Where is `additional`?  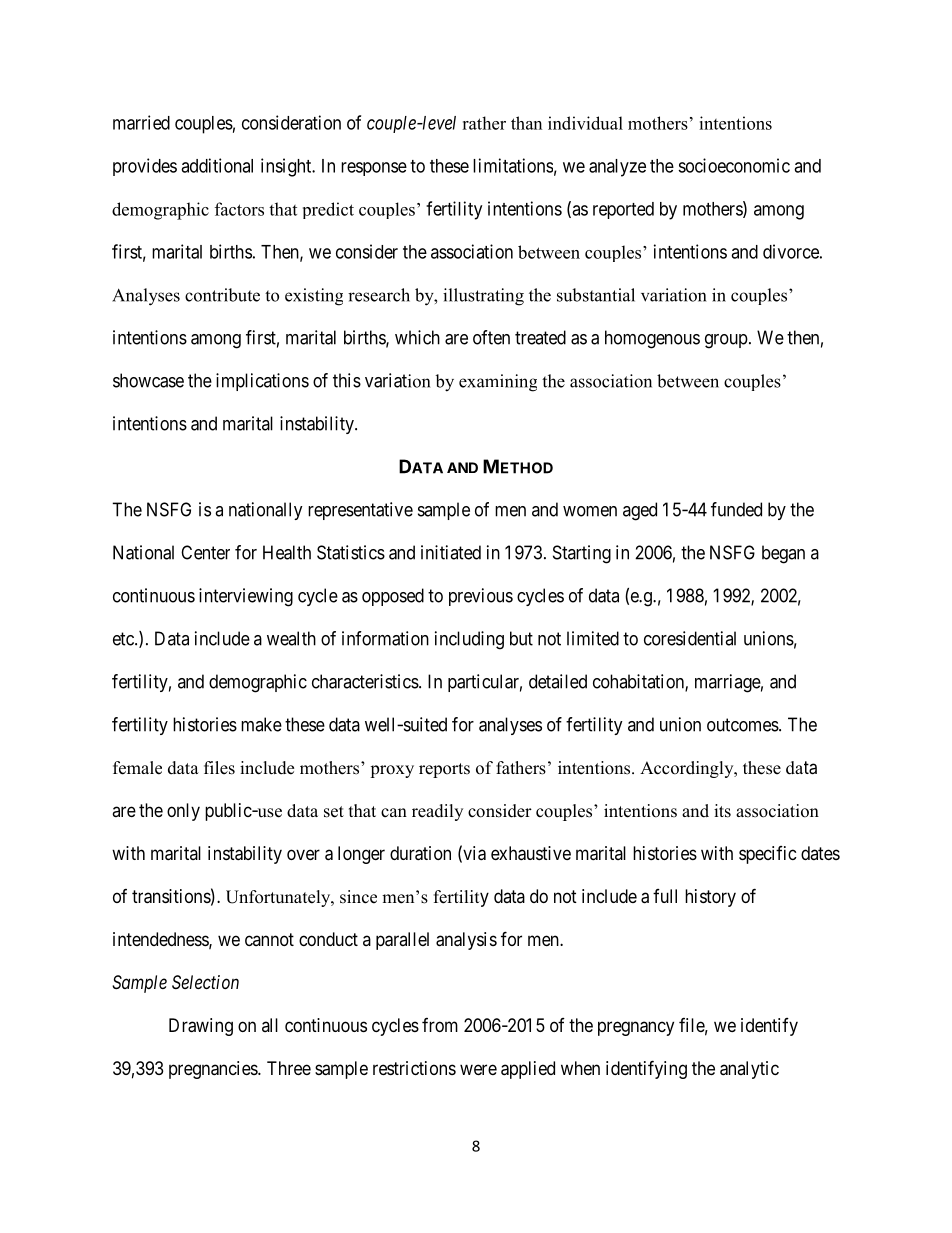
additional is located at coordinates (217, 165).
